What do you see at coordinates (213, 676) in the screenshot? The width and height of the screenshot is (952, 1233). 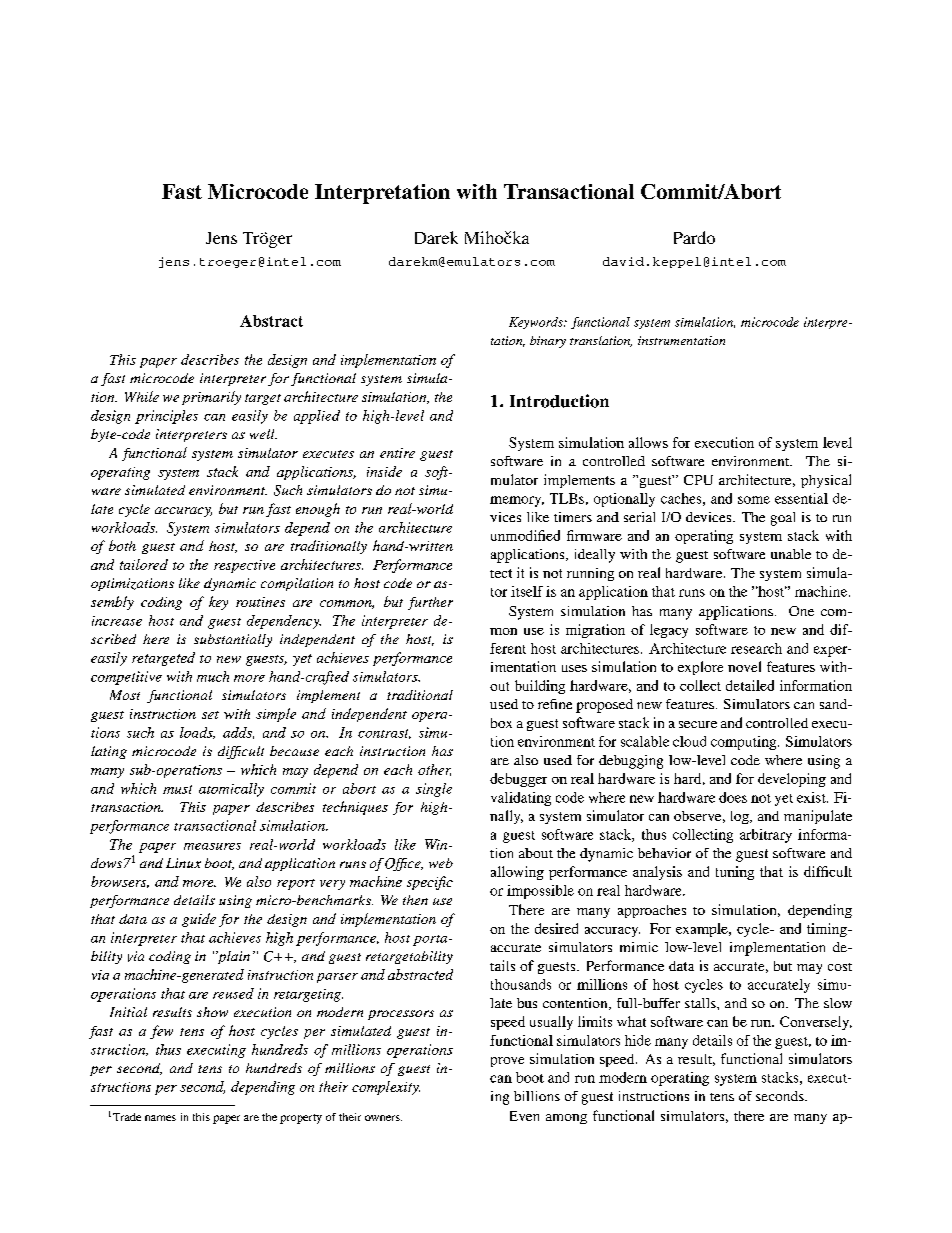 I see `much` at bounding box center [213, 676].
